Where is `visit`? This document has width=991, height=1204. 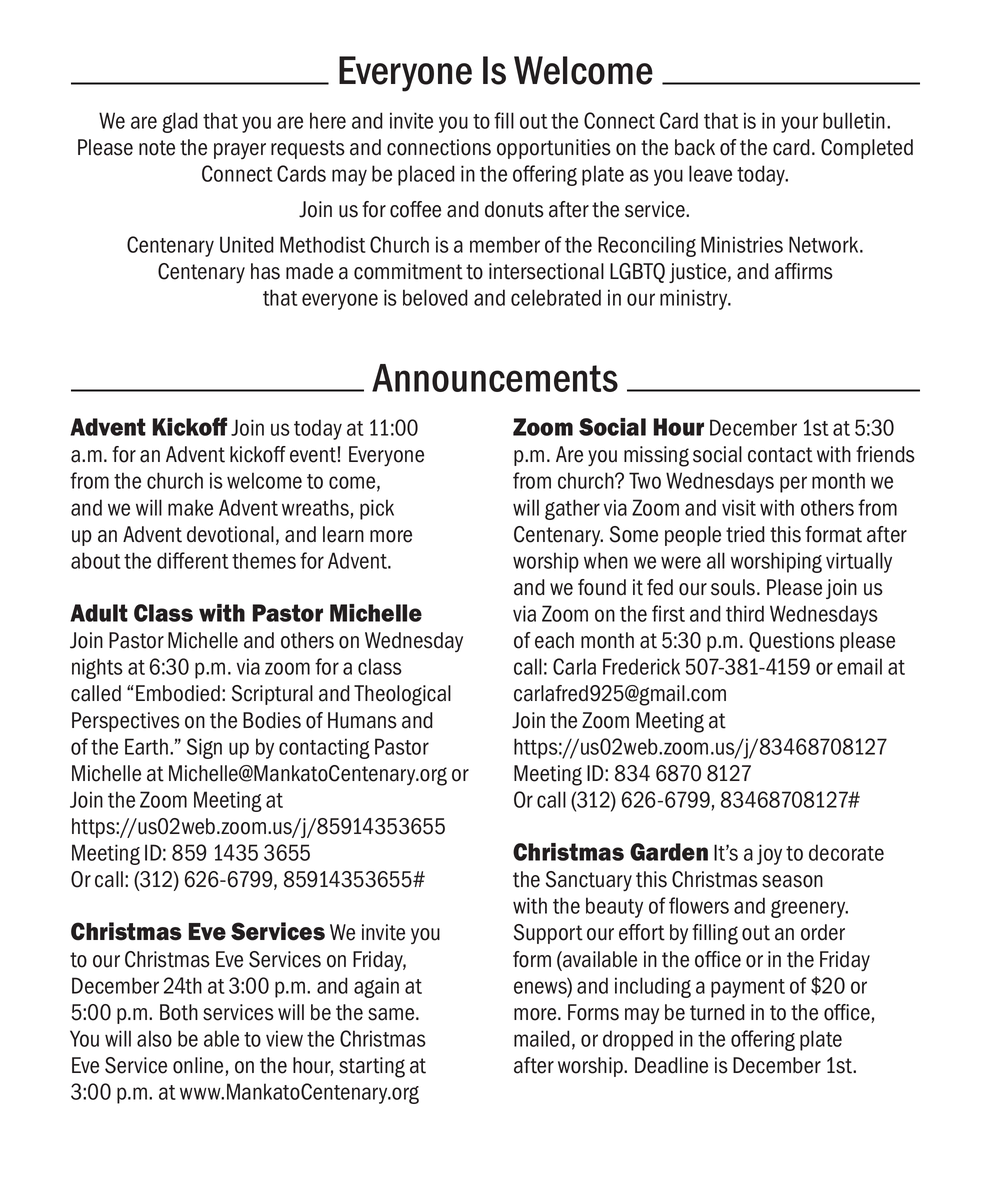
visit is located at coordinates (739, 507).
